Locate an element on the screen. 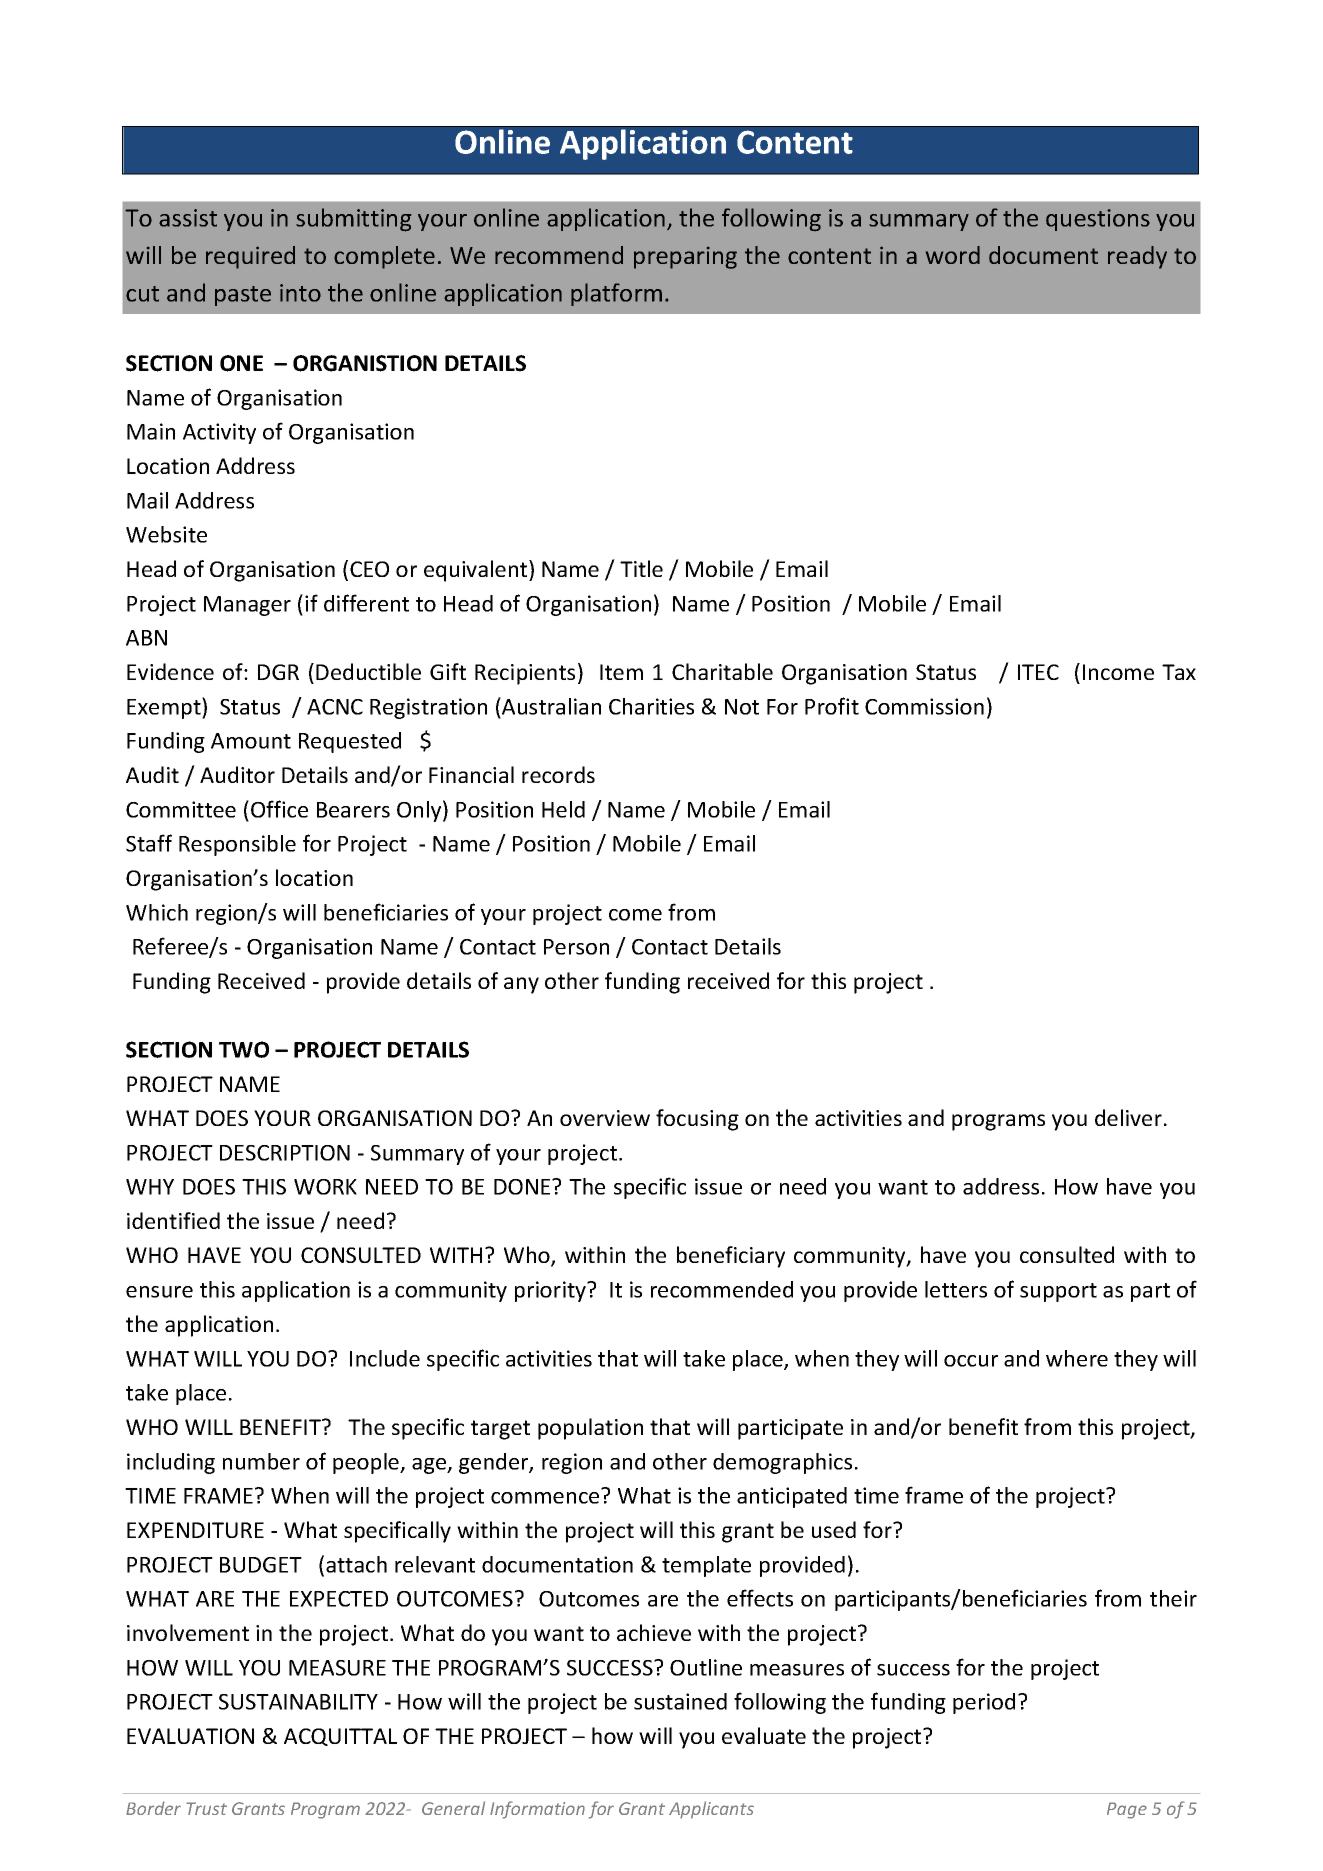  preparing is located at coordinates (685, 258).
